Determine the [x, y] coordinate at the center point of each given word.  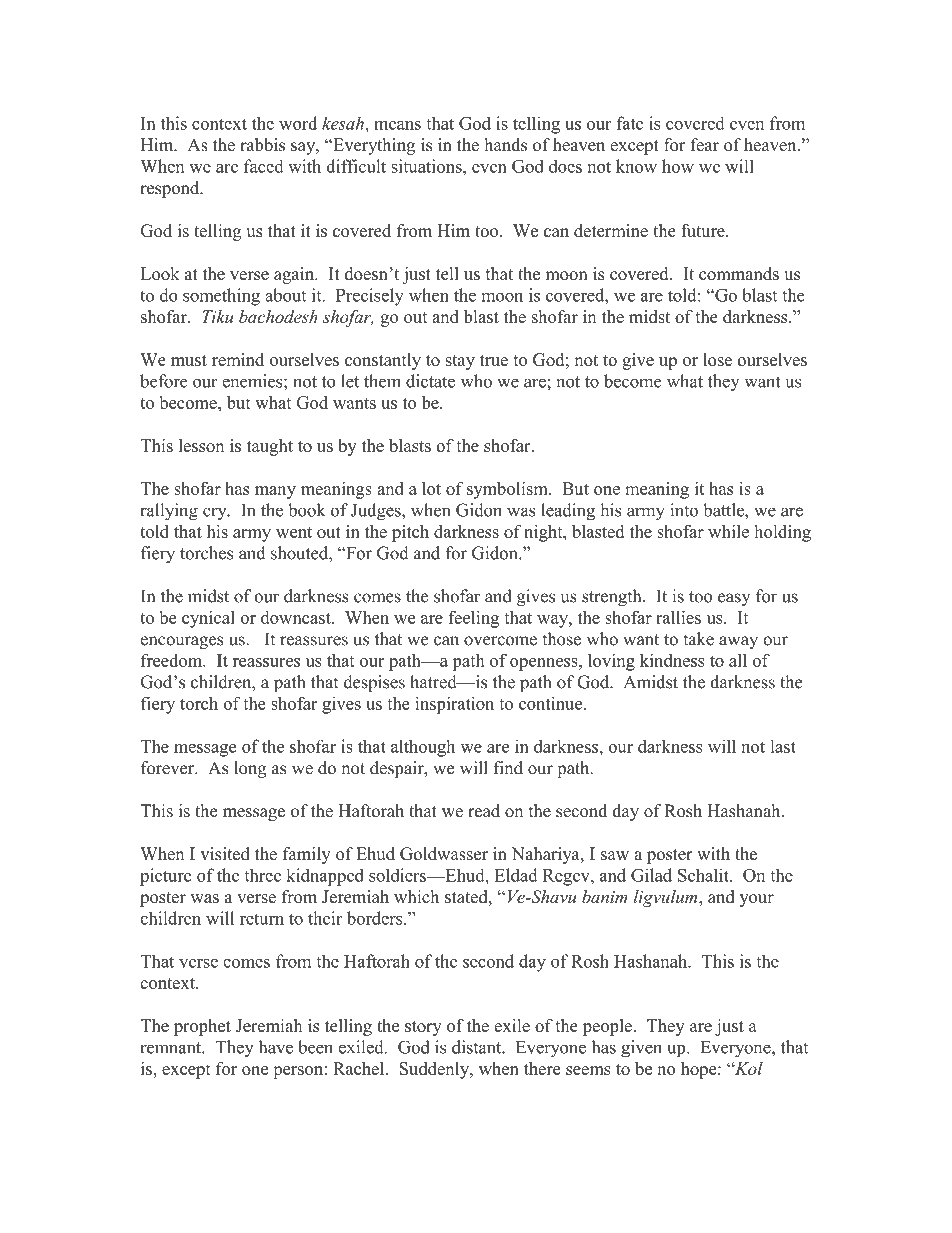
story [423, 1028]
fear [705, 145]
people [608, 1027]
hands [505, 145]
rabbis [262, 145]
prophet [202, 1027]
